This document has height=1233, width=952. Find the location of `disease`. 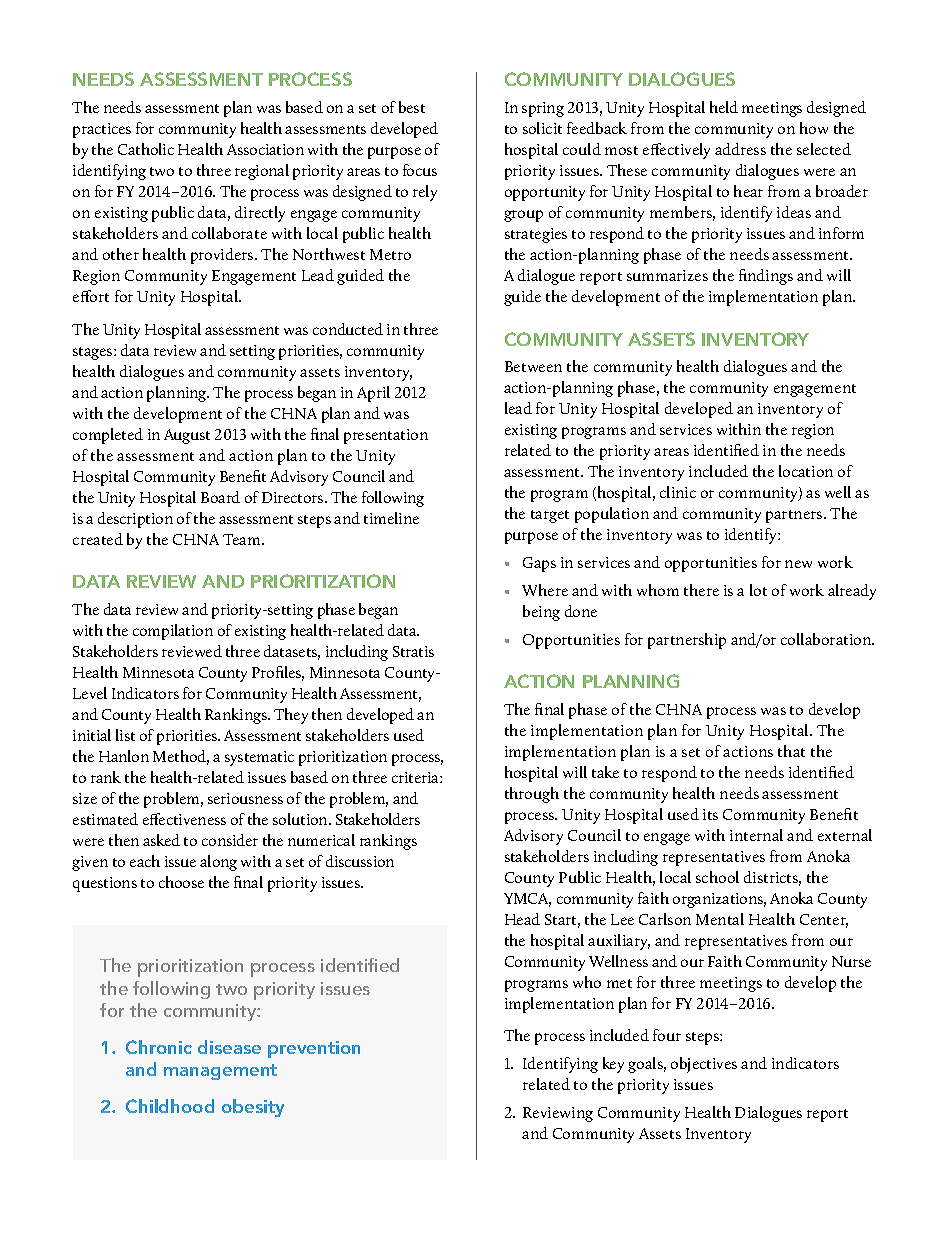

disease is located at coordinates (229, 1047).
